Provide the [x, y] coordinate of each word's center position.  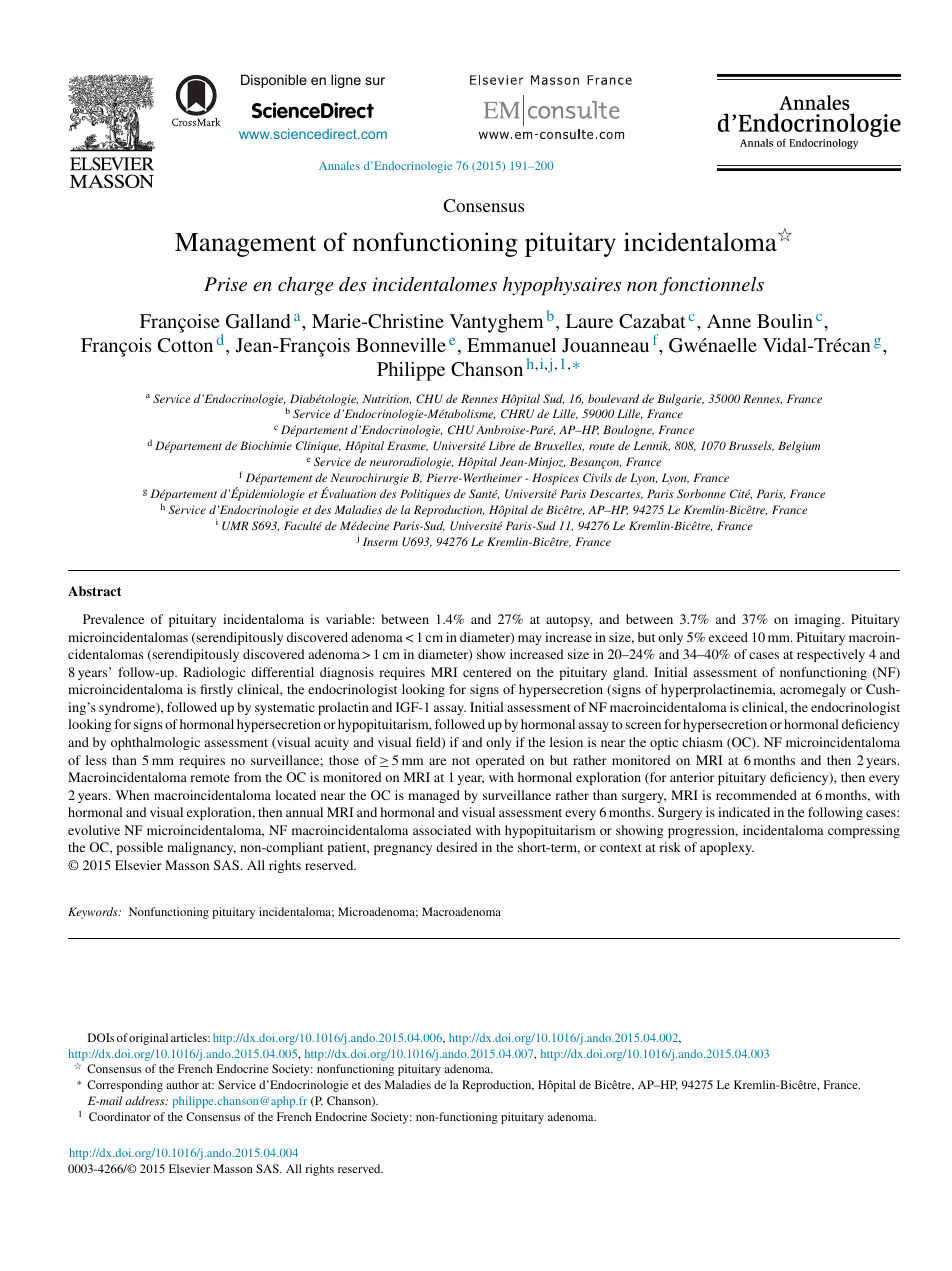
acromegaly [813, 690]
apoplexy [727, 848]
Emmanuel [511, 345]
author [182, 1084]
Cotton [185, 345]
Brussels [751, 446]
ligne [346, 81]
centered [487, 672]
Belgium [799, 447]
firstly [216, 690]
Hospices [555, 479]
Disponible [274, 81]
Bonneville [401, 345]
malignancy [201, 848]
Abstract [94, 591]
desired [456, 847]
